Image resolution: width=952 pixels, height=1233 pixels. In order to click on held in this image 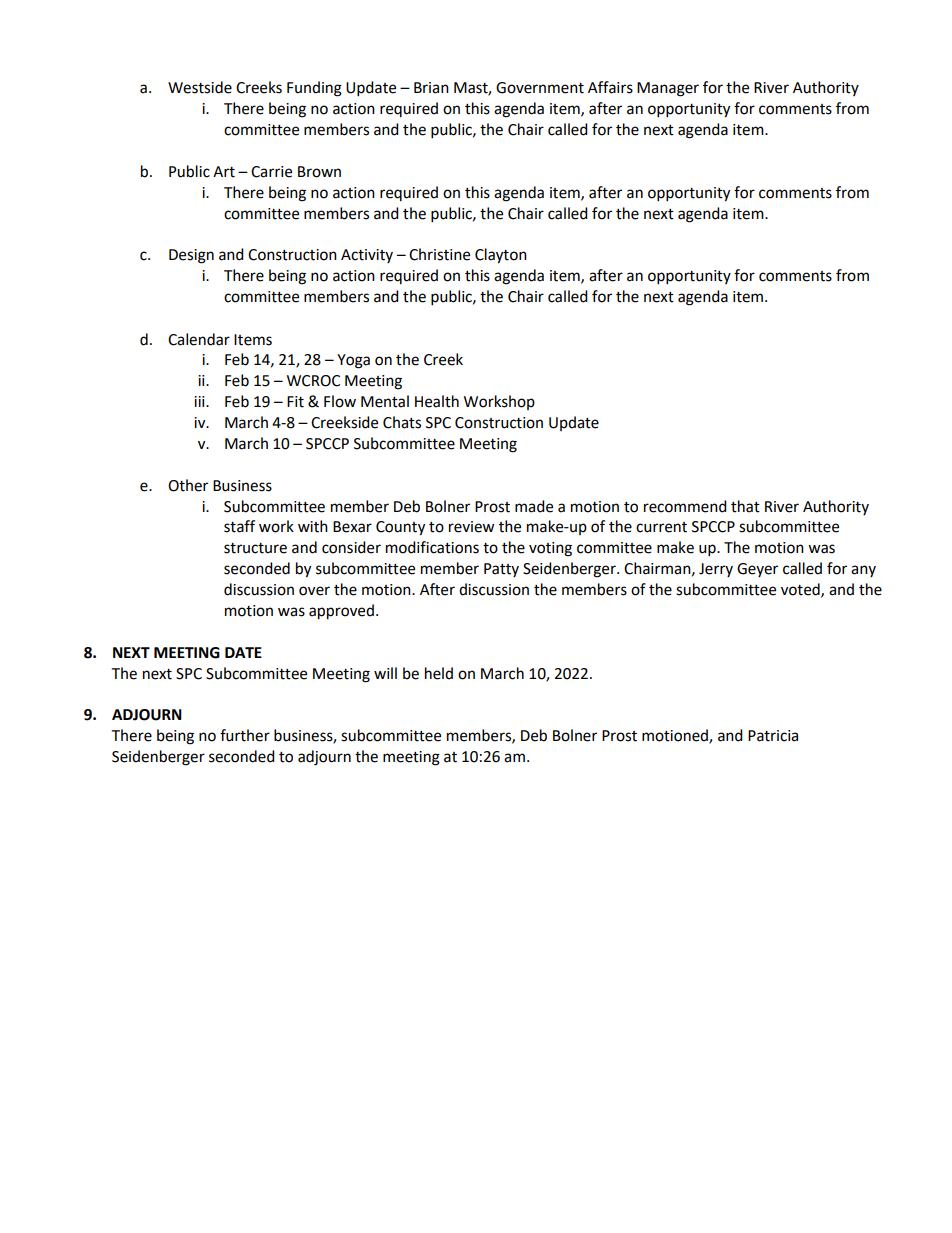, I will do `click(439, 673)`.
